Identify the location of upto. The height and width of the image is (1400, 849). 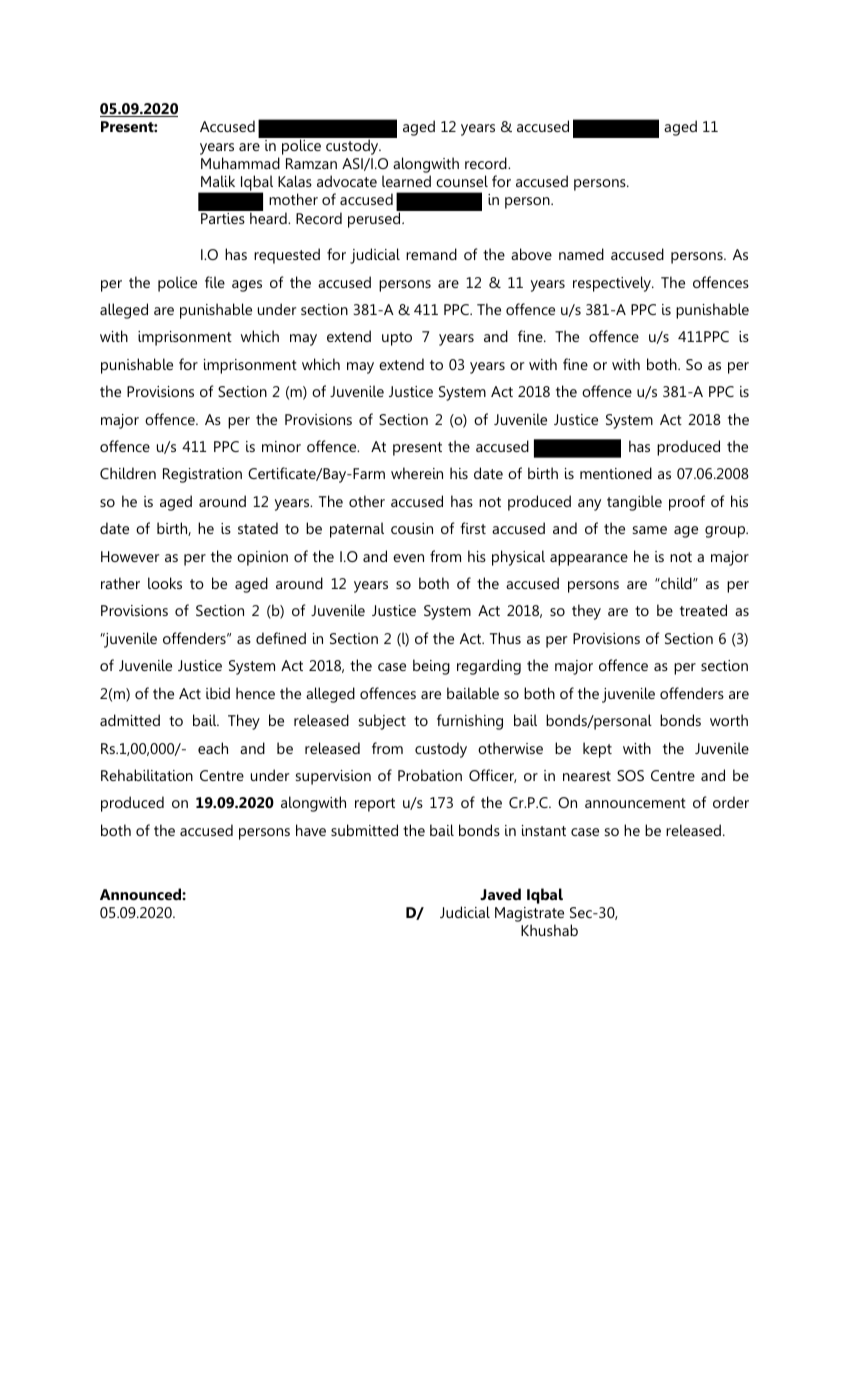
(397, 339).
